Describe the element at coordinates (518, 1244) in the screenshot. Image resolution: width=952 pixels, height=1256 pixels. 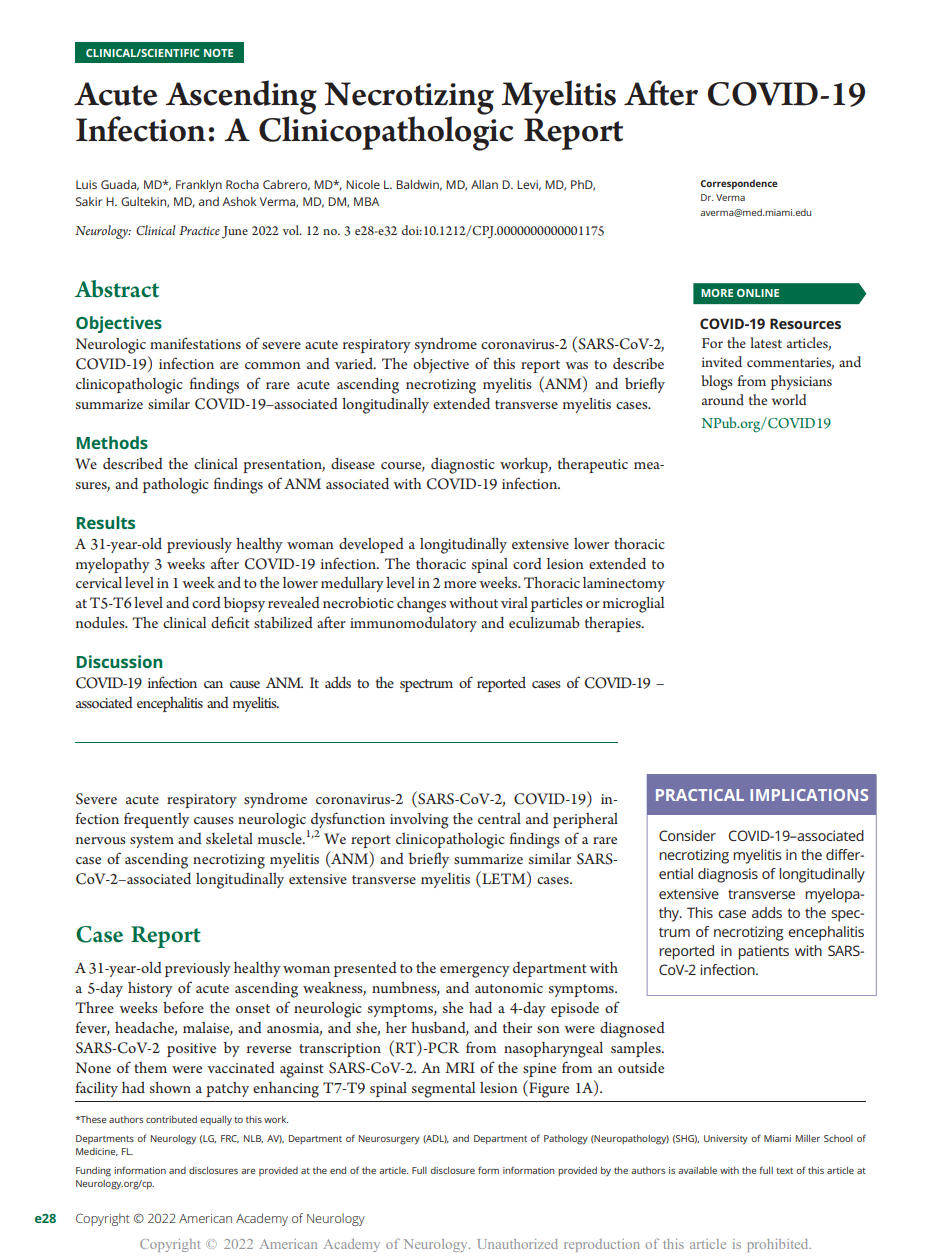
I see `Unauthorized` at that location.
